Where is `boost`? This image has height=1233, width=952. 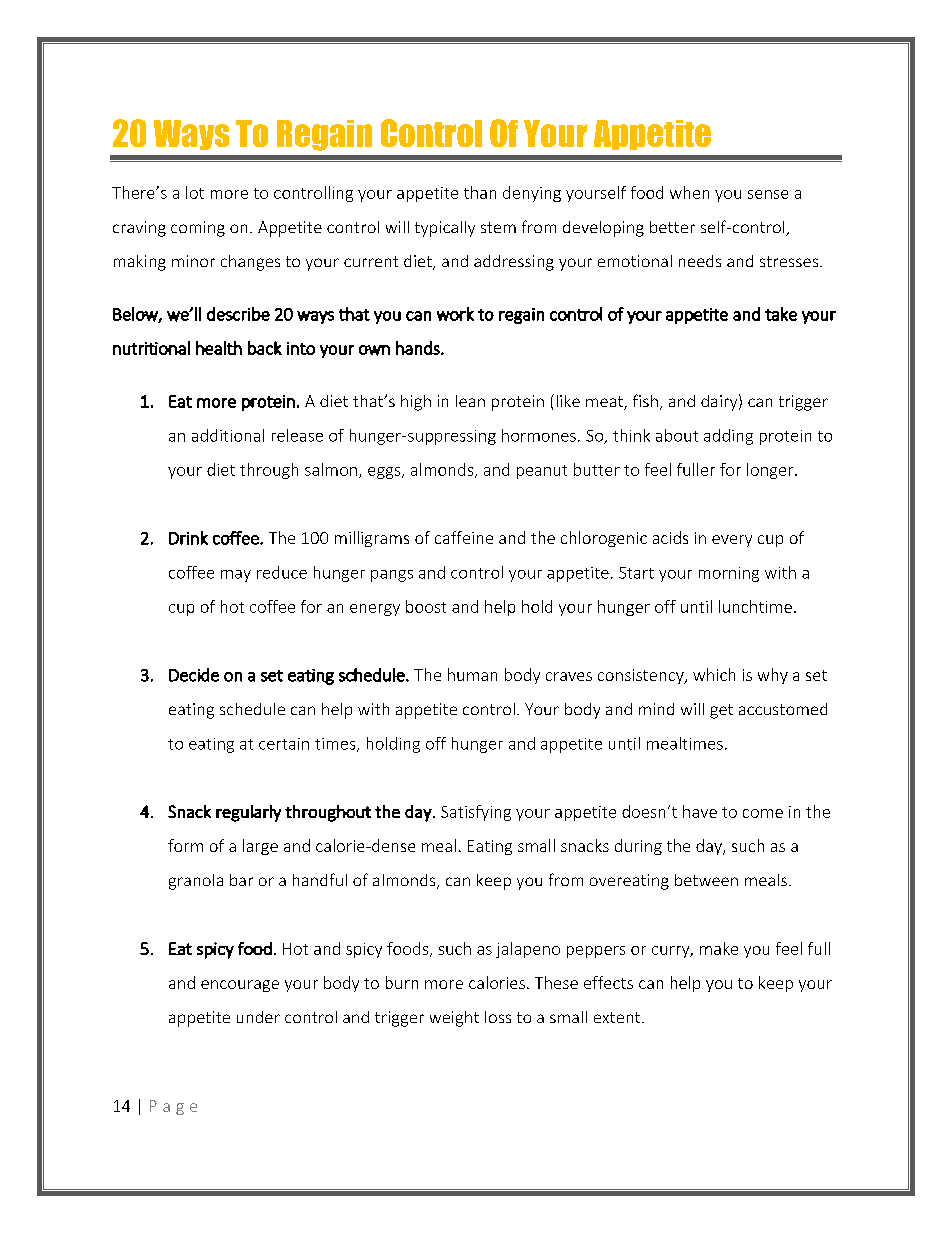 boost is located at coordinates (426, 606).
